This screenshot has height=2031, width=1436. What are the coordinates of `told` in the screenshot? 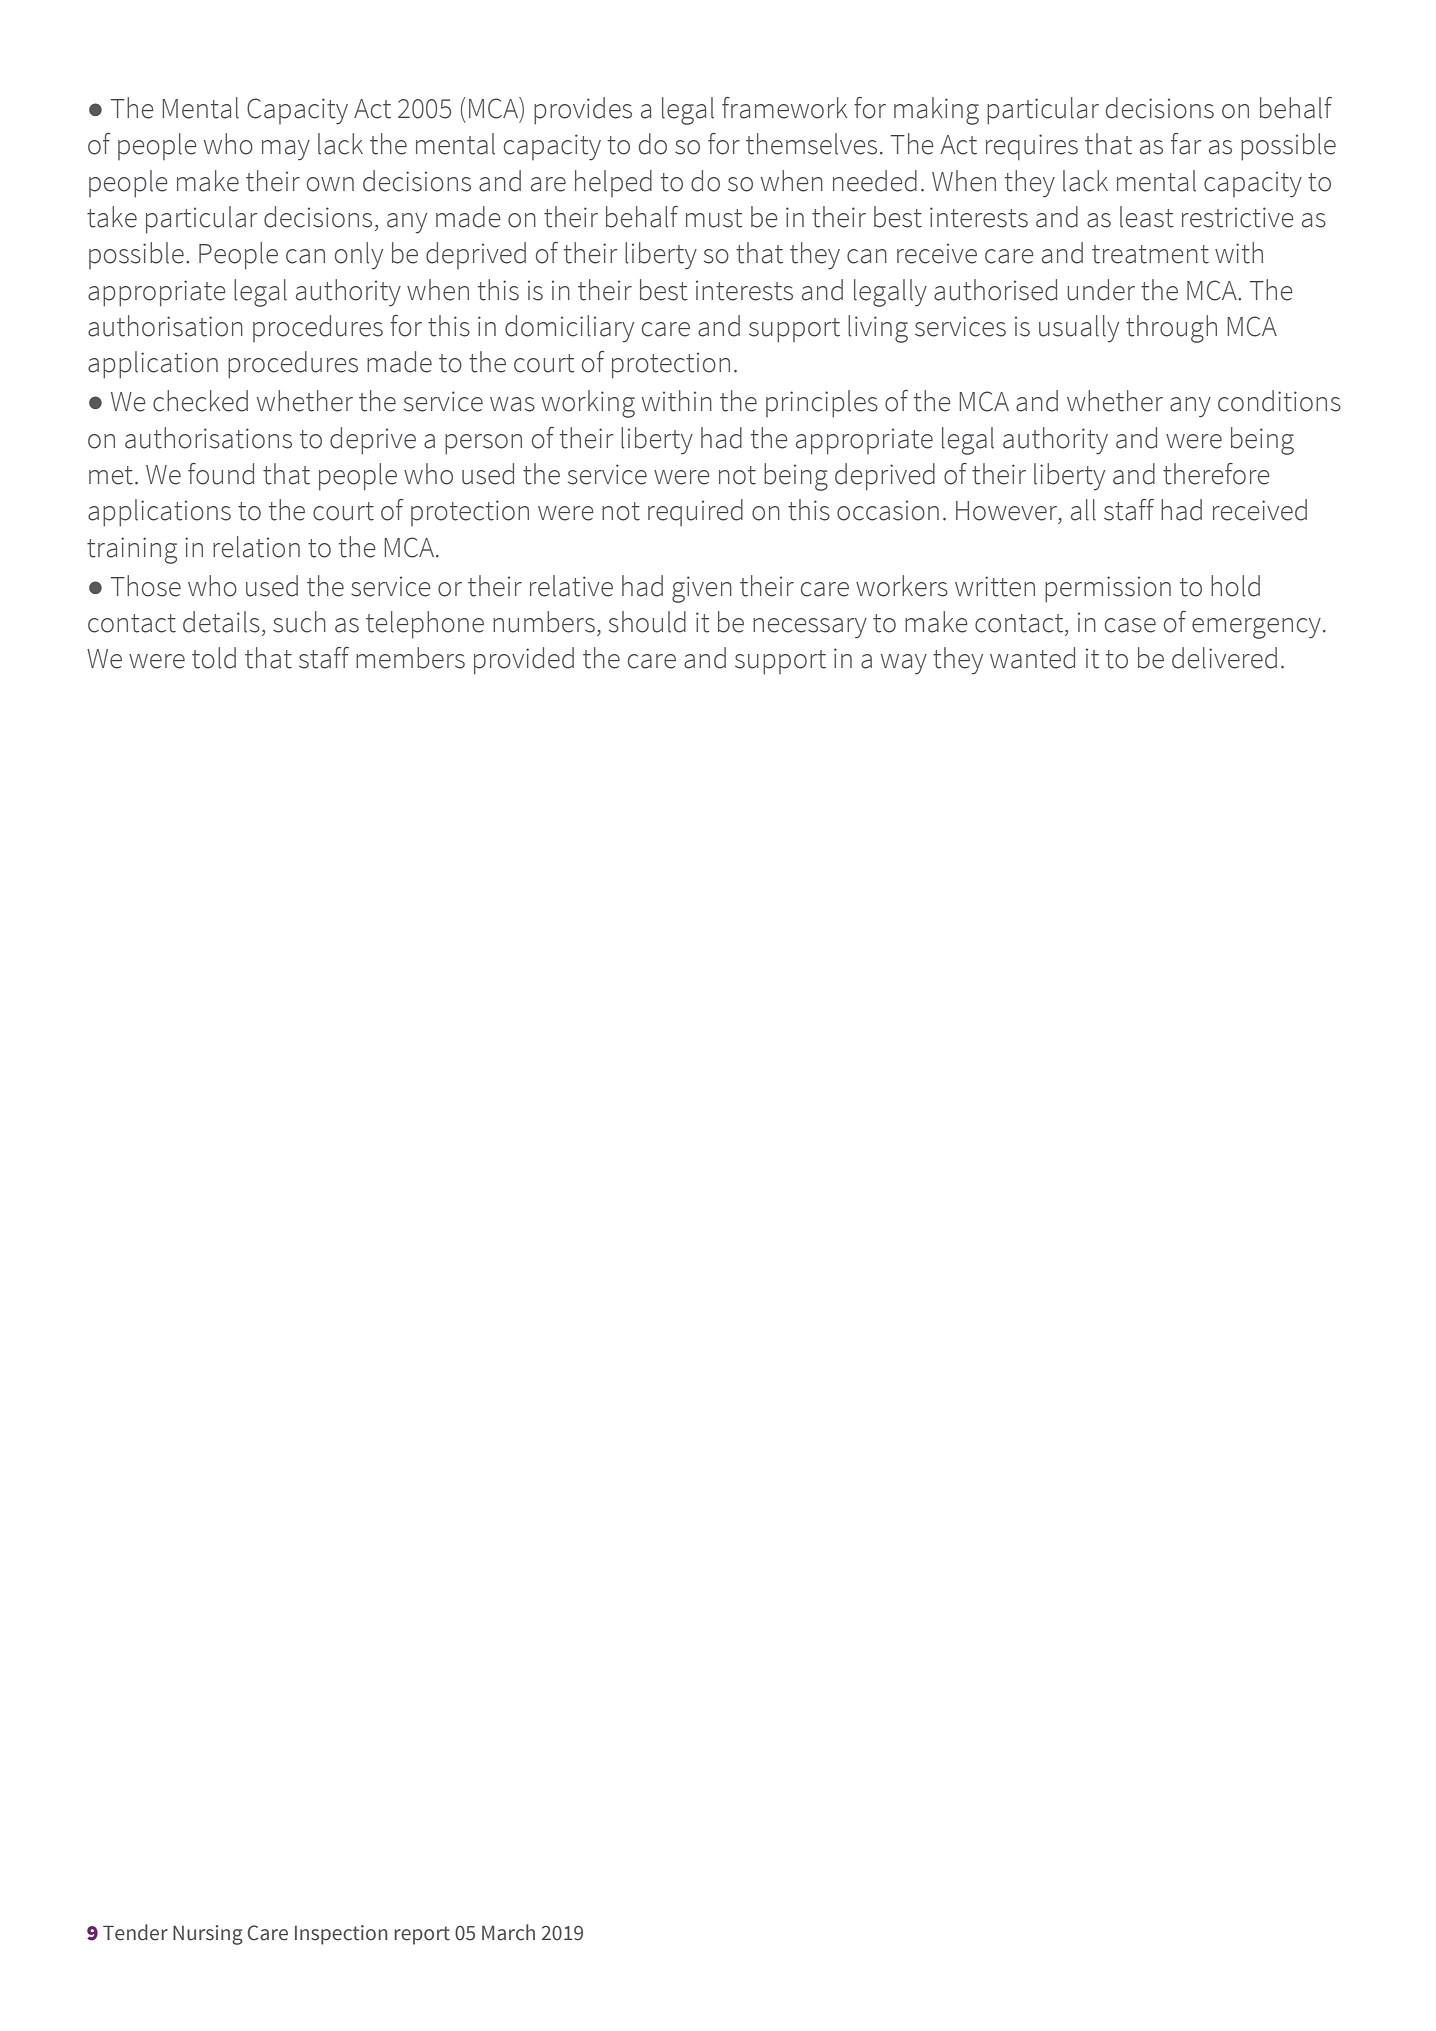 It's located at (214, 658).
